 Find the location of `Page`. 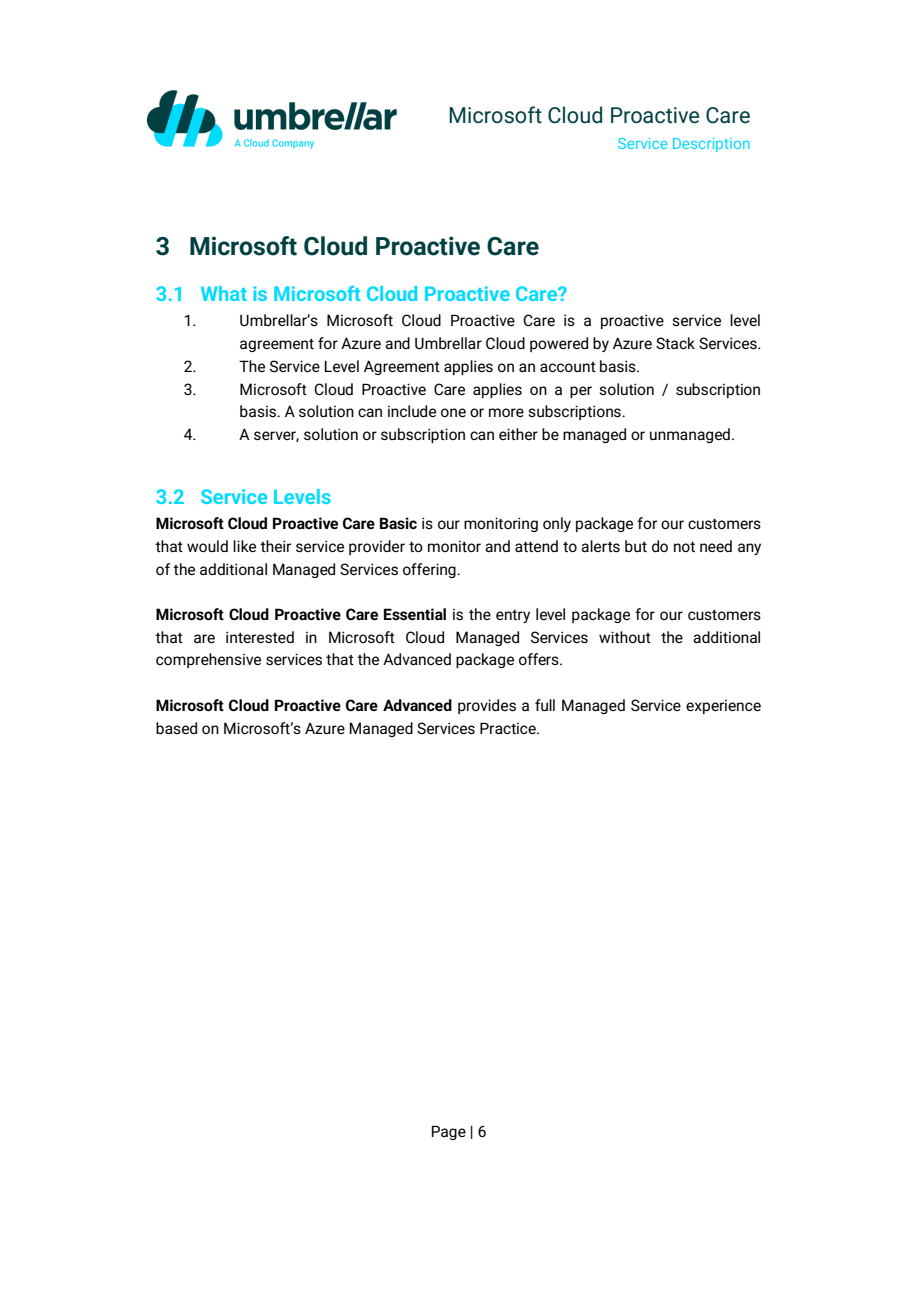

Page is located at coordinates (449, 1132).
